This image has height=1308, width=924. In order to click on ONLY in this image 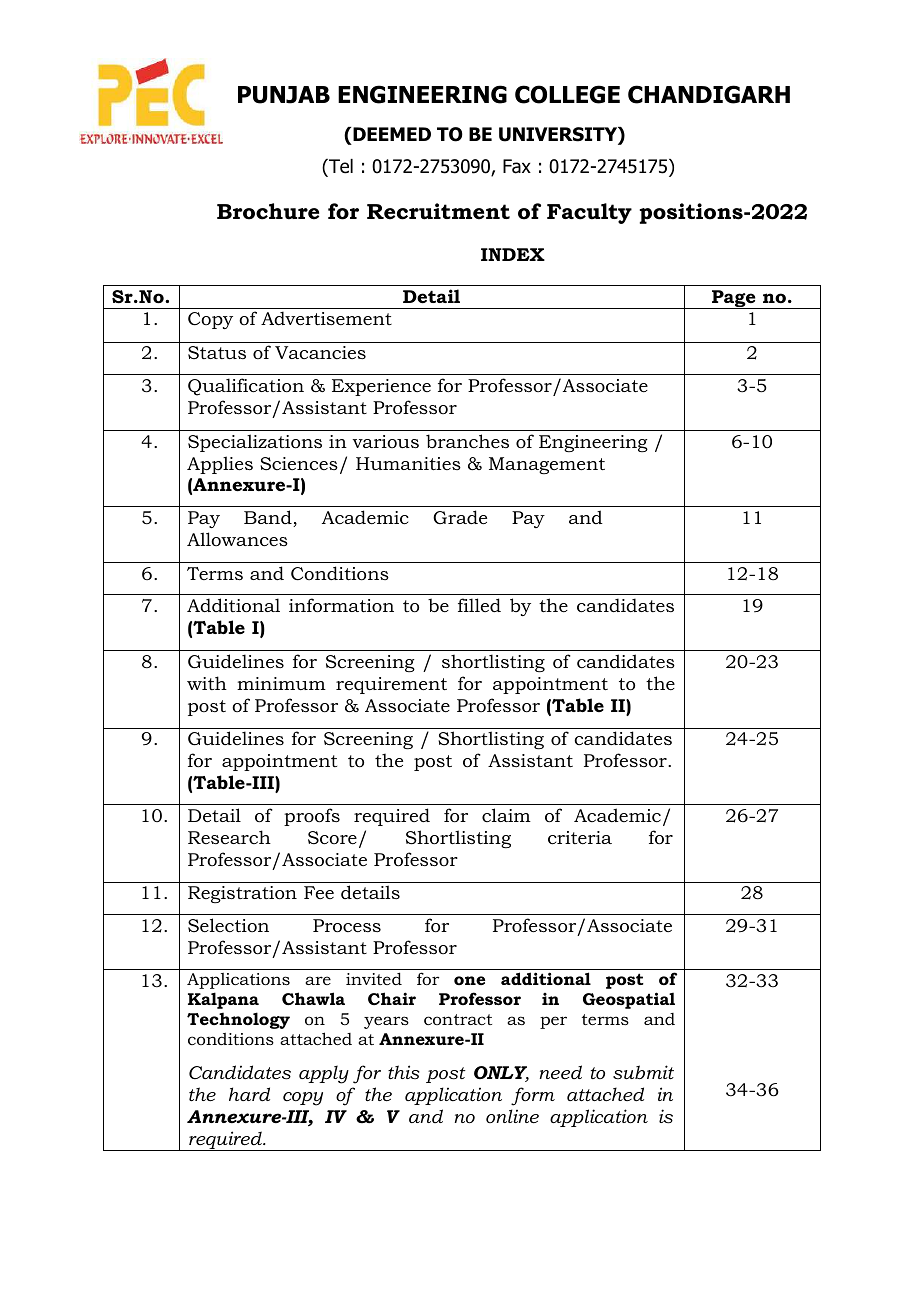, I will do `click(501, 1074)`.
